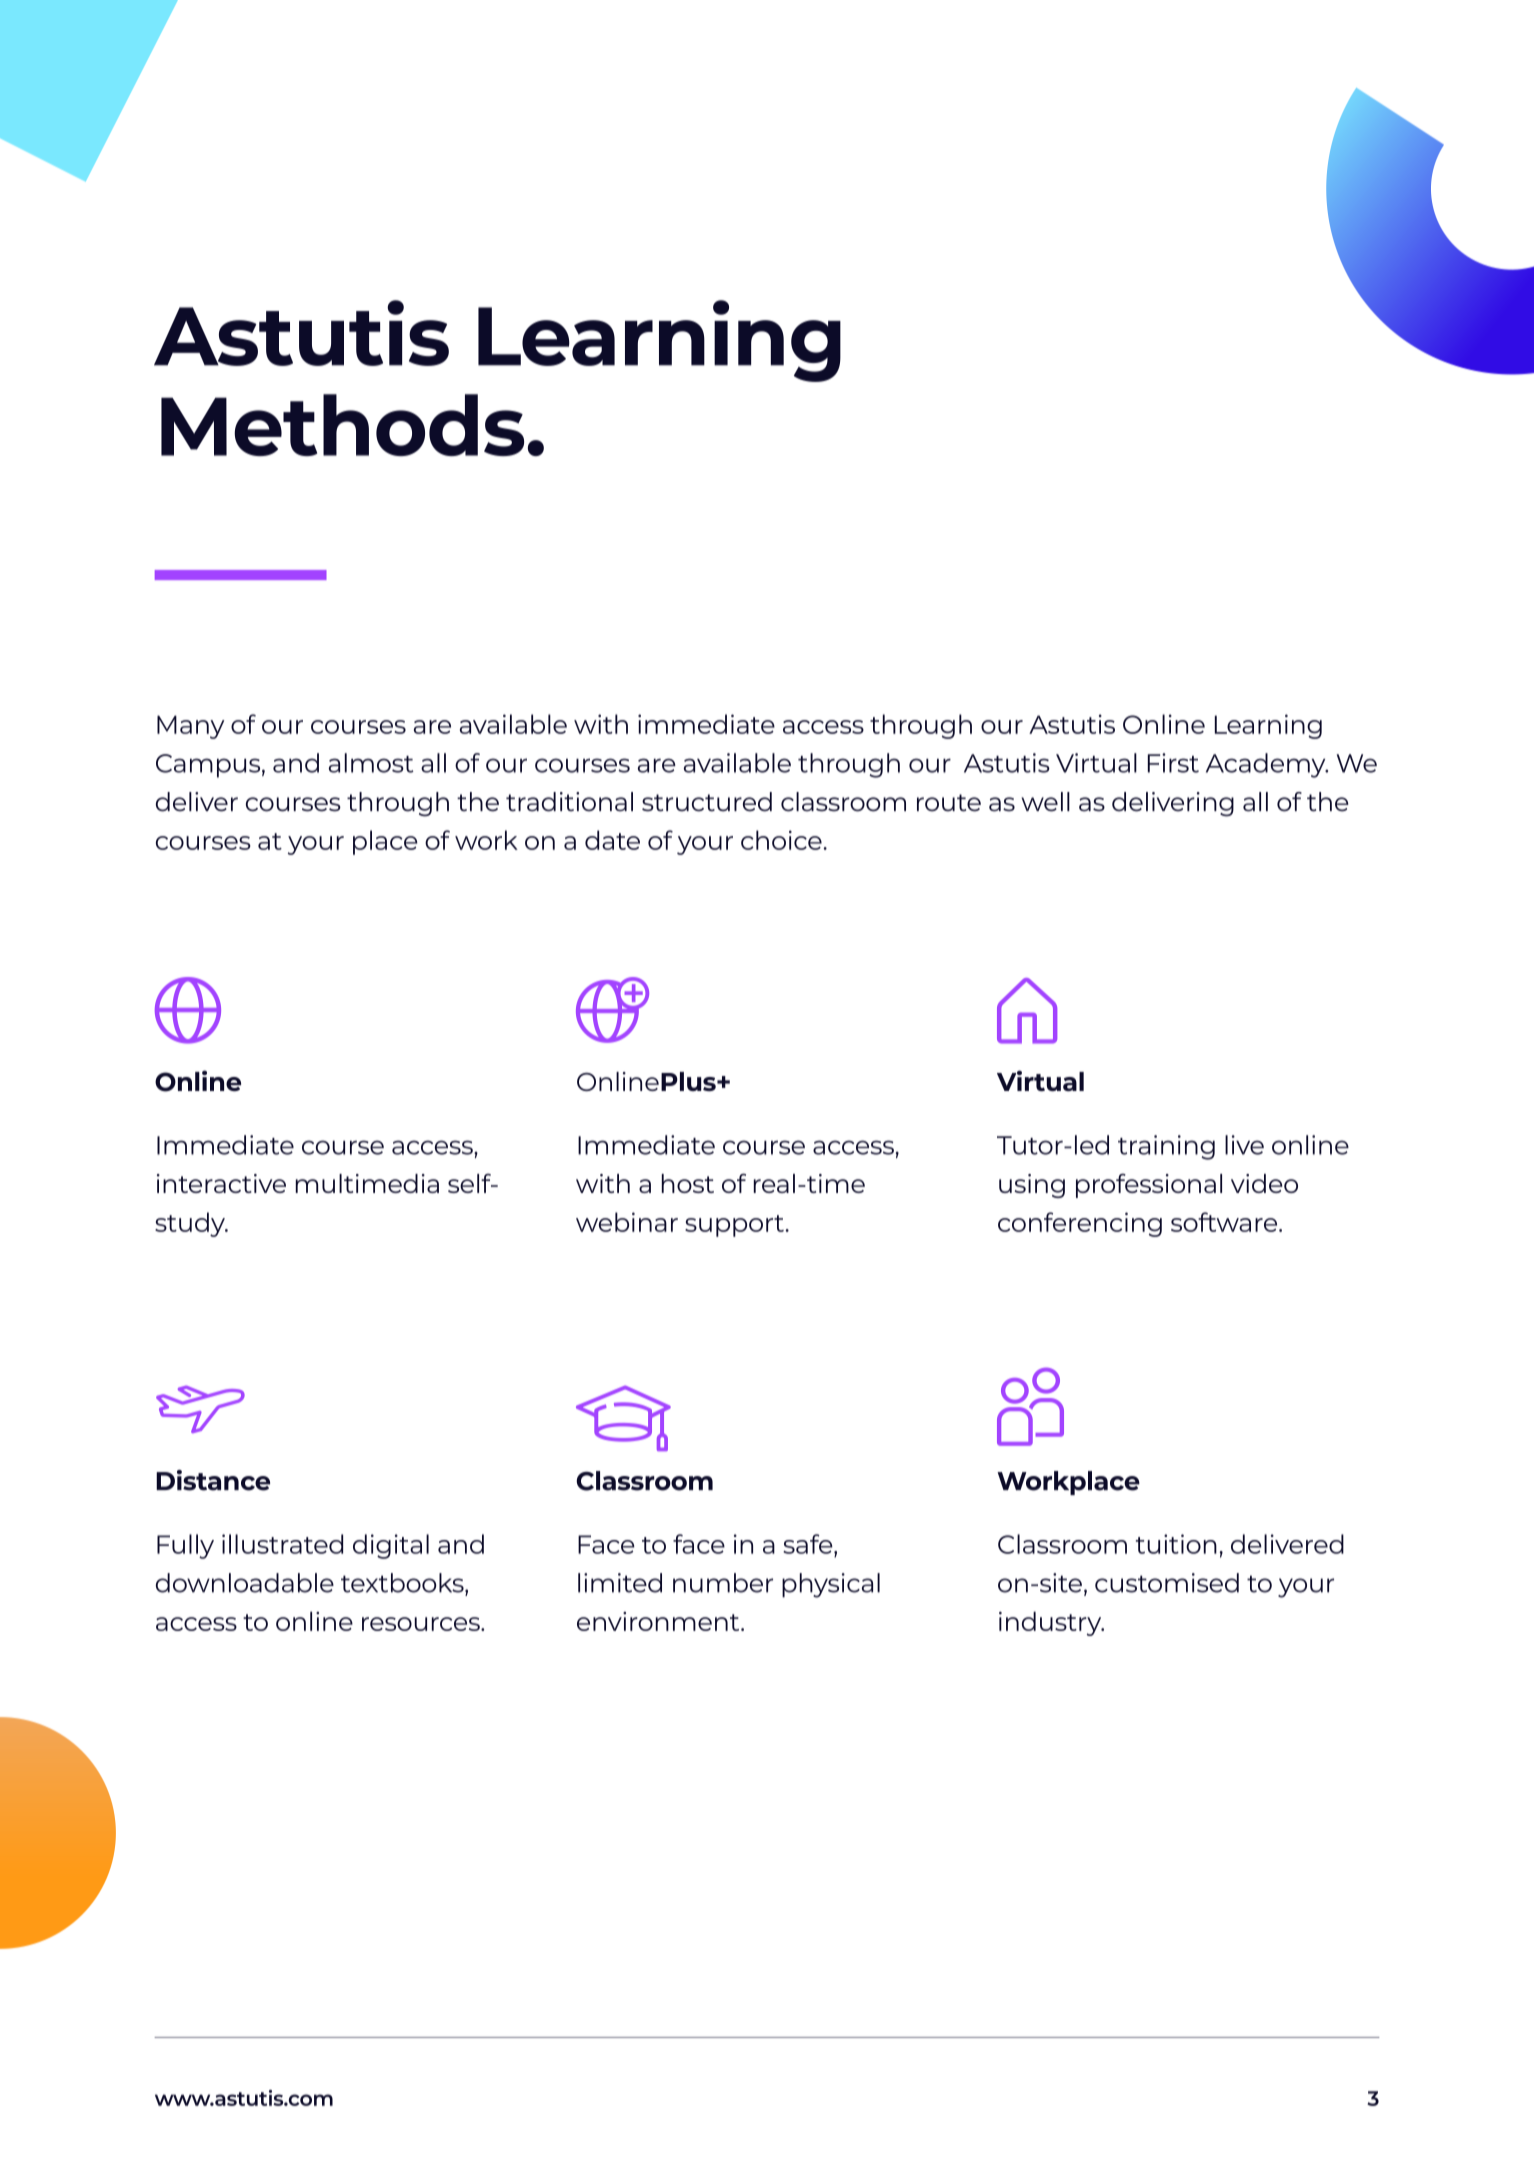  Describe the element at coordinates (1173, 763) in the screenshot. I see `First` at that location.
